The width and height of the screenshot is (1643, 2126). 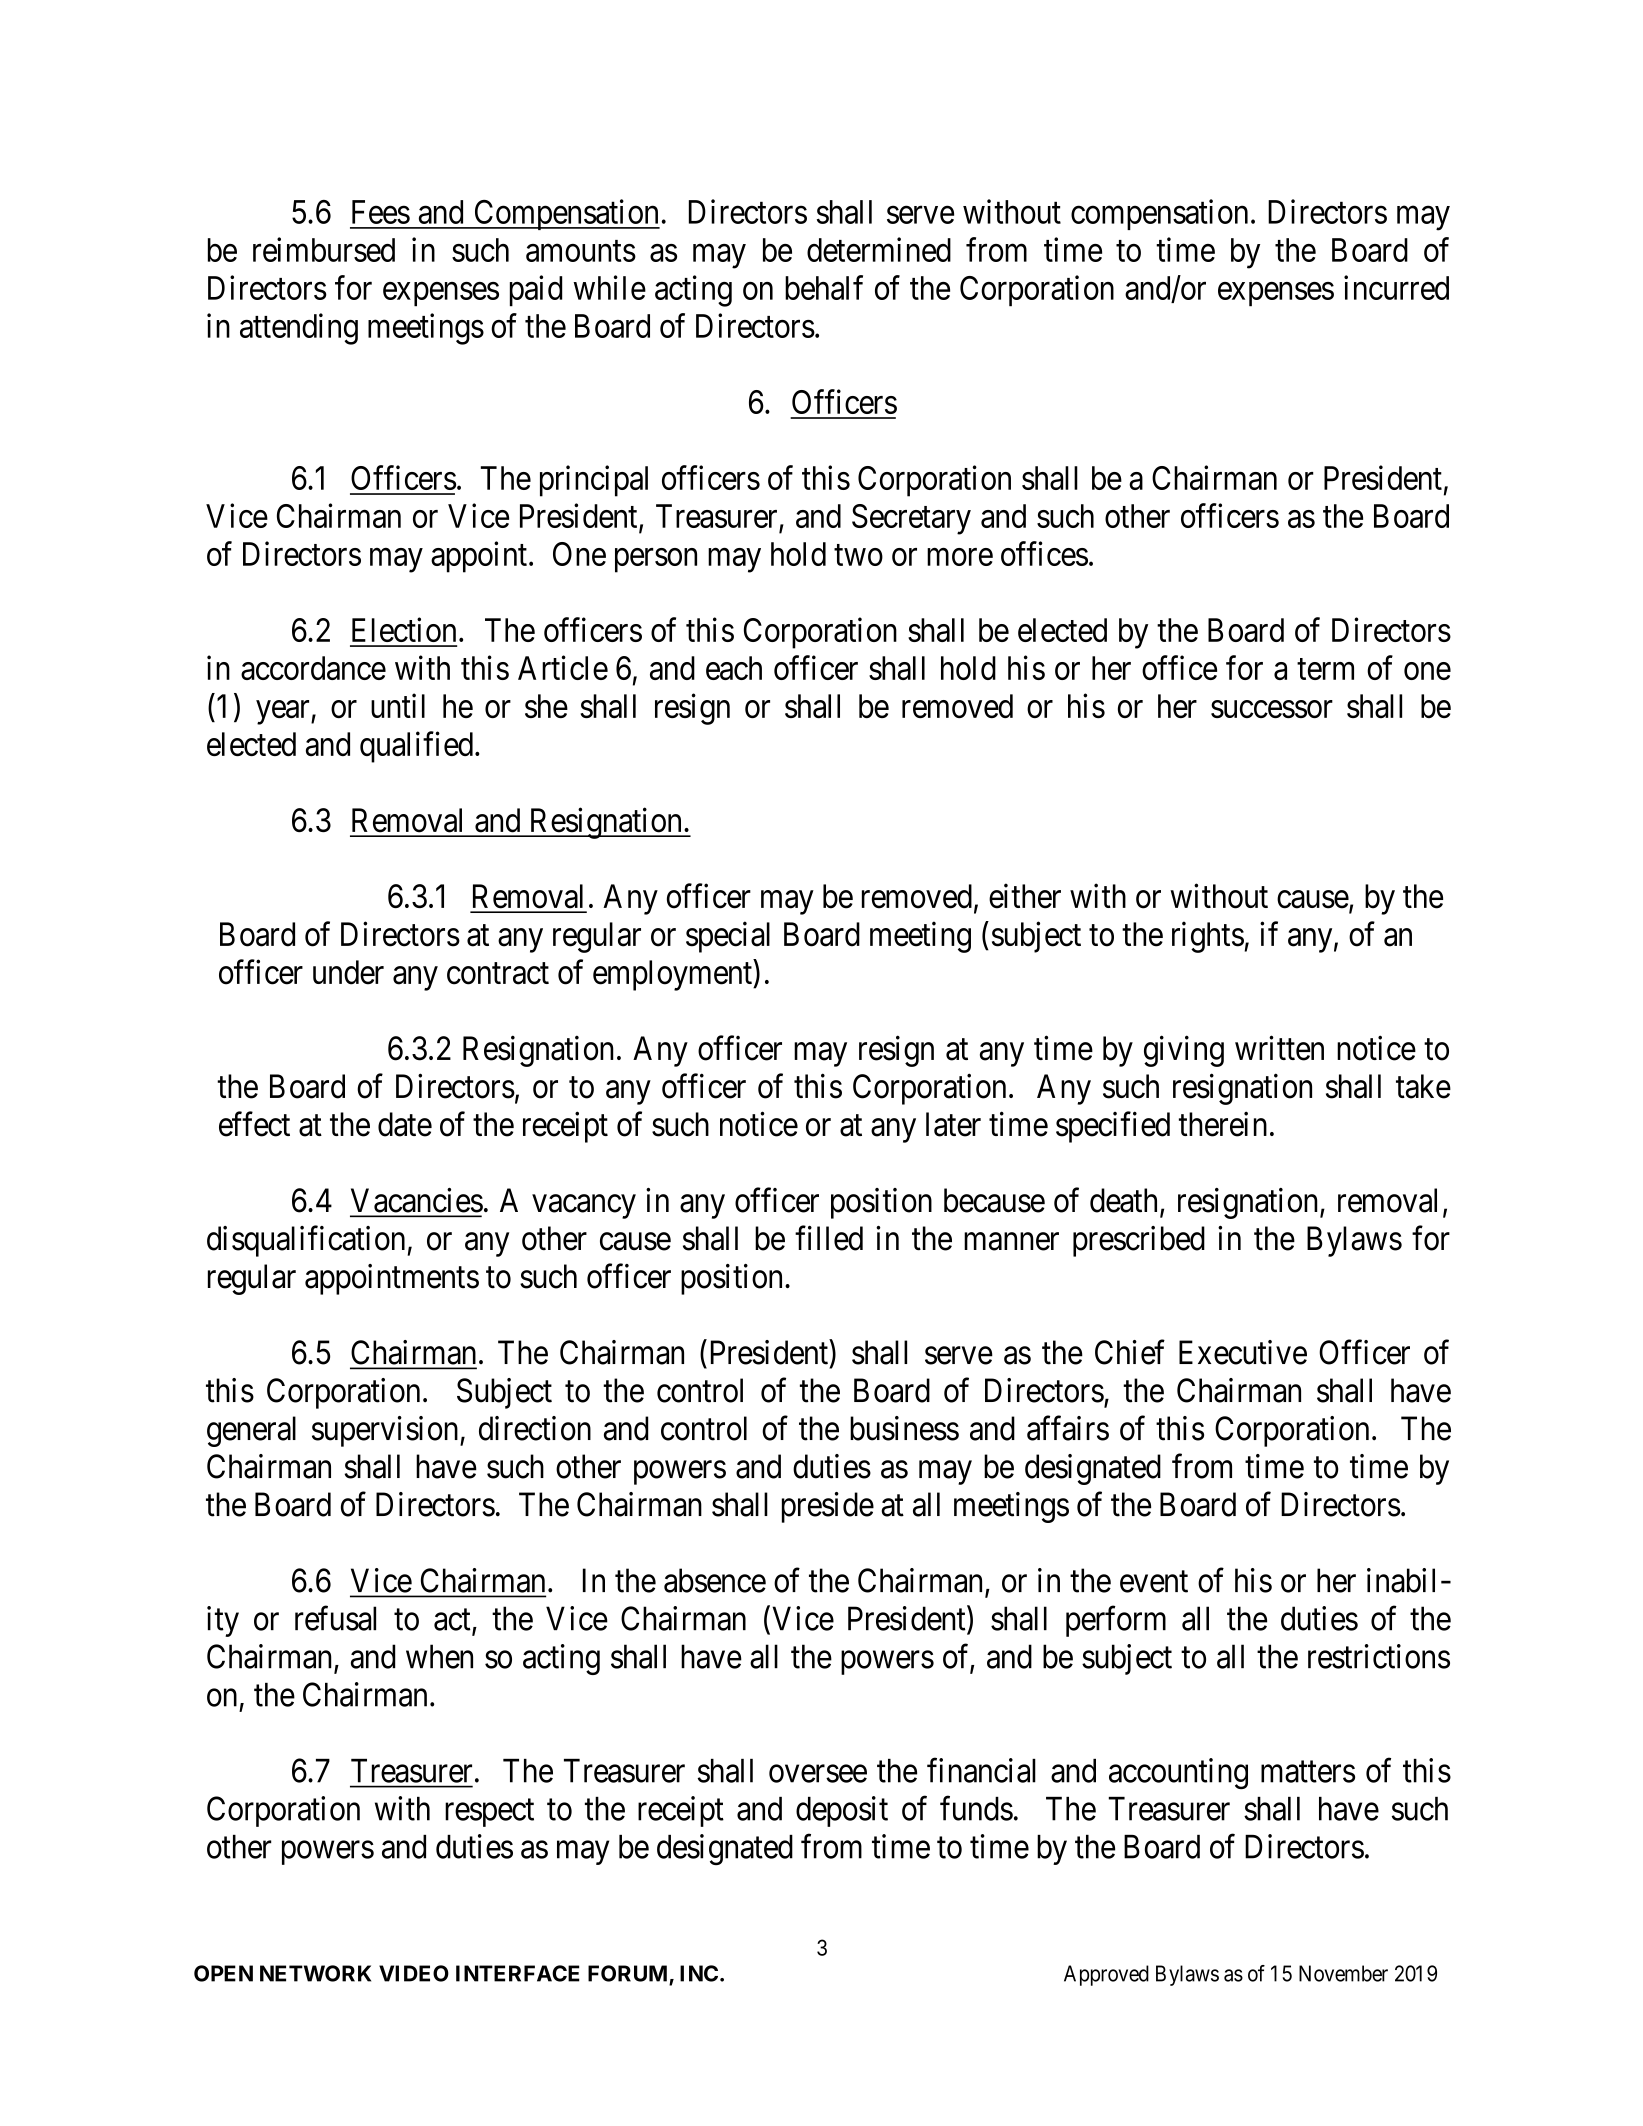 What do you see at coordinates (824, 287) in the screenshot?
I see `behalf` at bounding box center [824, 287].
